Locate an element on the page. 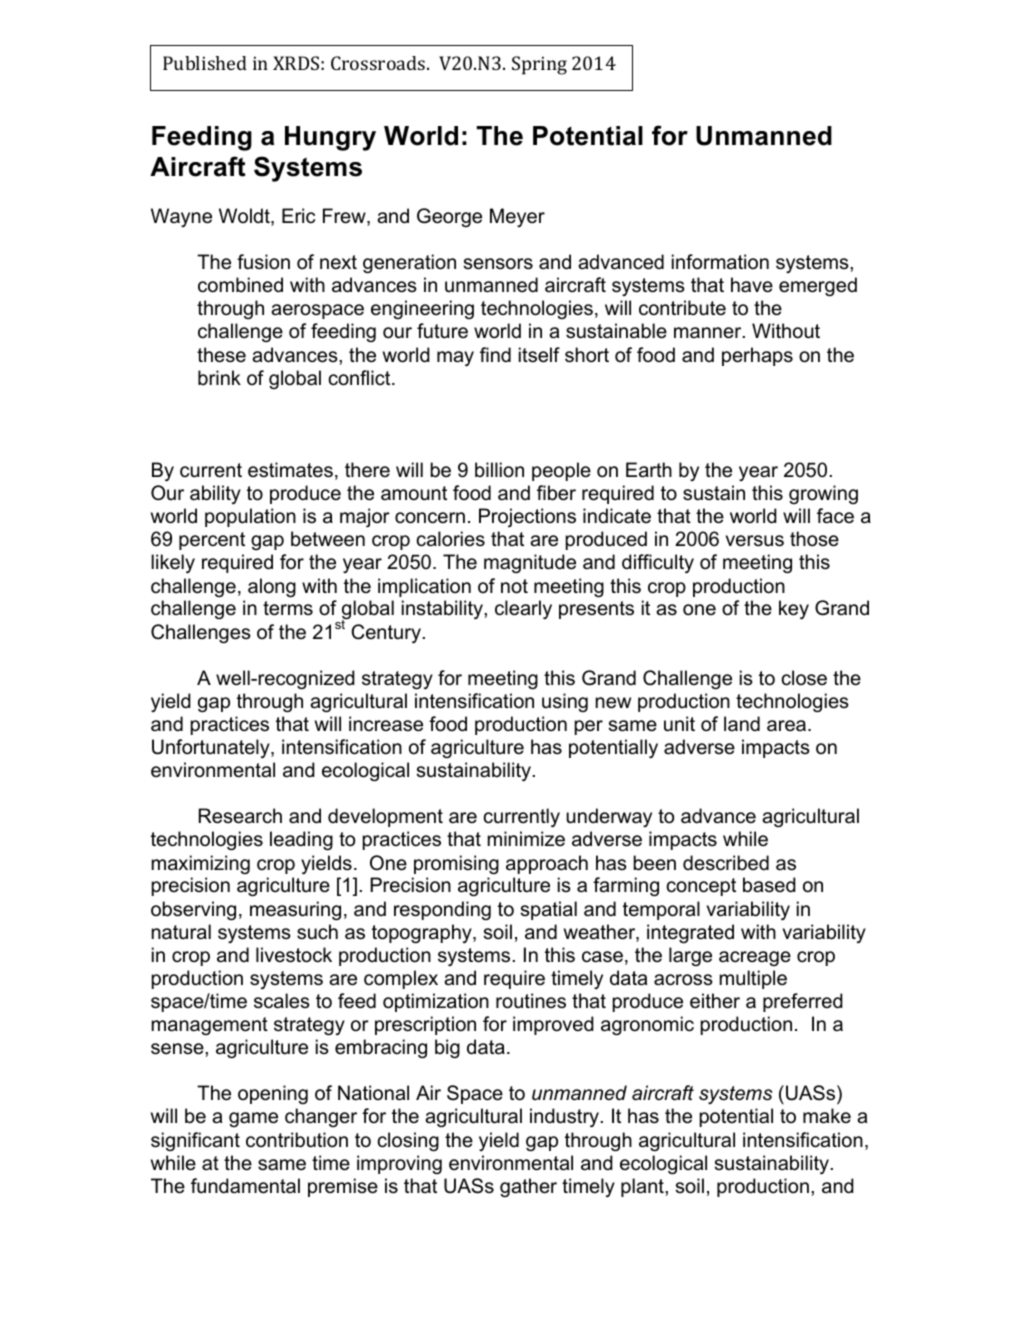  Projections is located at coordinates (527, 517).
